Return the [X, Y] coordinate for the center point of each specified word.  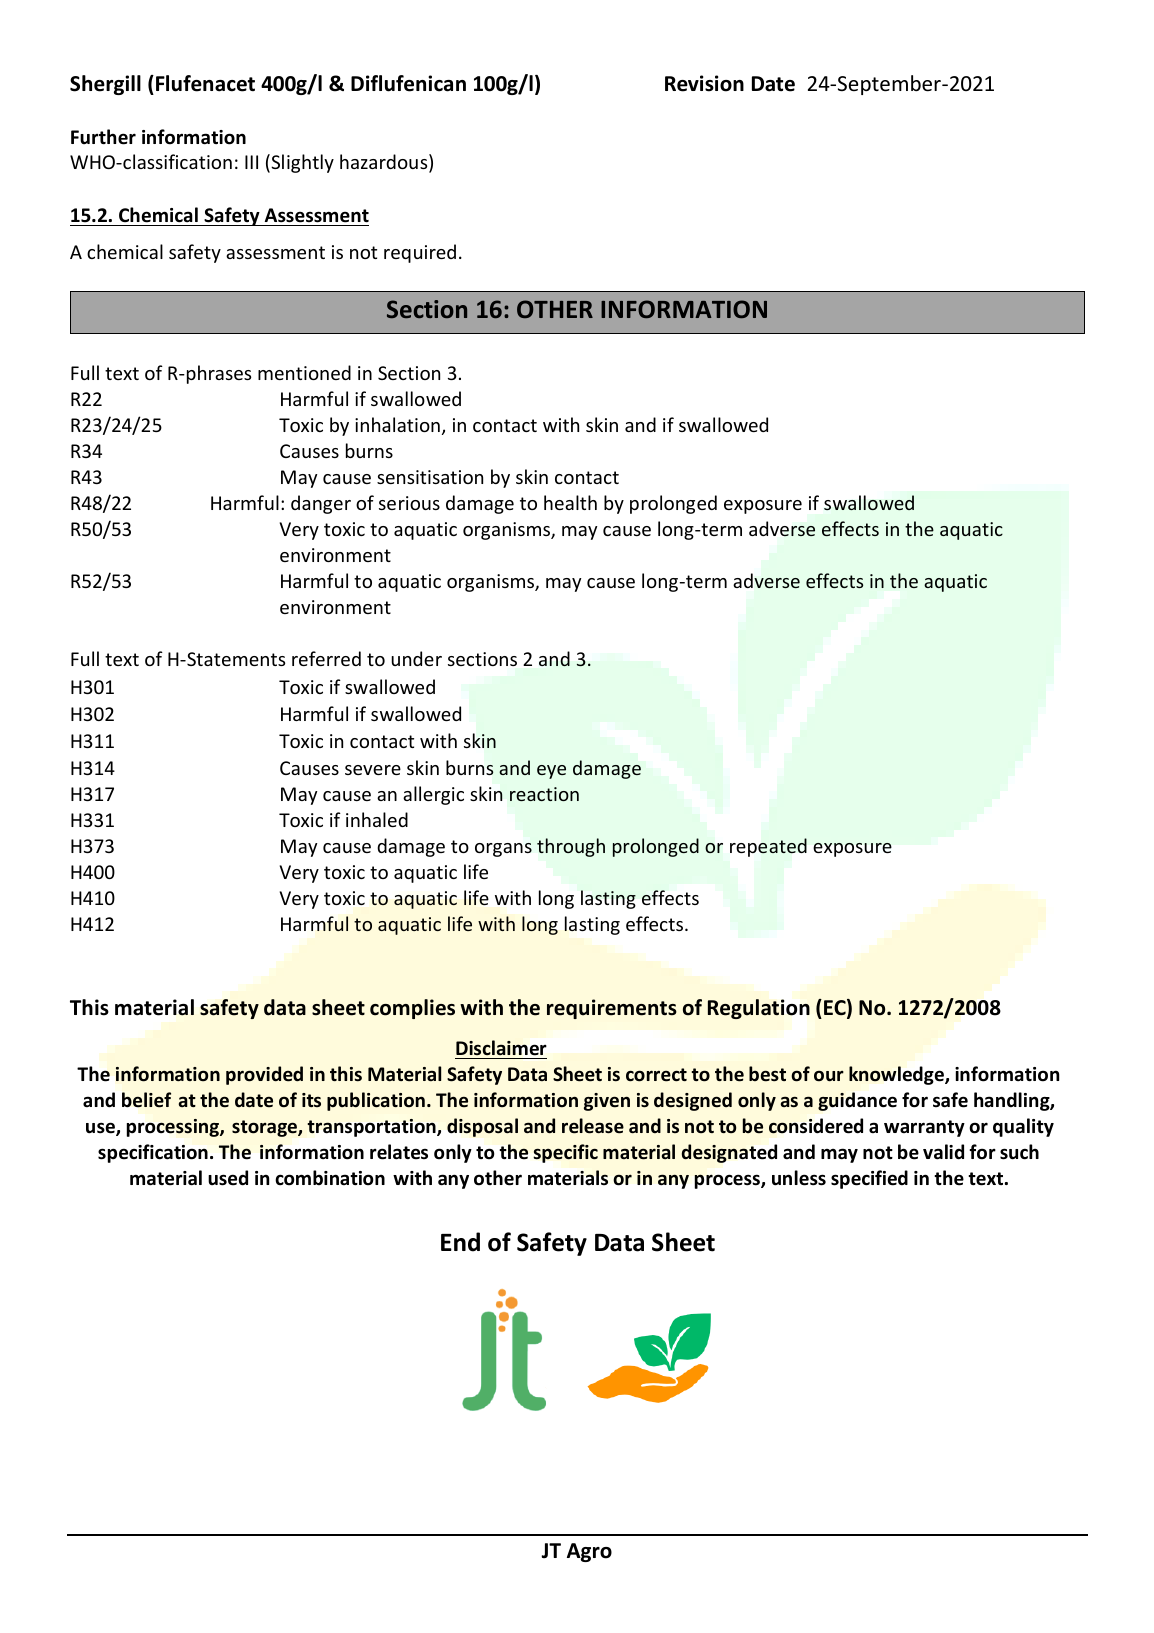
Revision [704, 83]
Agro [589, 1552]
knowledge [897, 1075]
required [420, 253]
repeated [768, 847]
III [251, 162]
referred [326, 658]
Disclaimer [501, 1047]
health [570, 502]
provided [264, 1075]
